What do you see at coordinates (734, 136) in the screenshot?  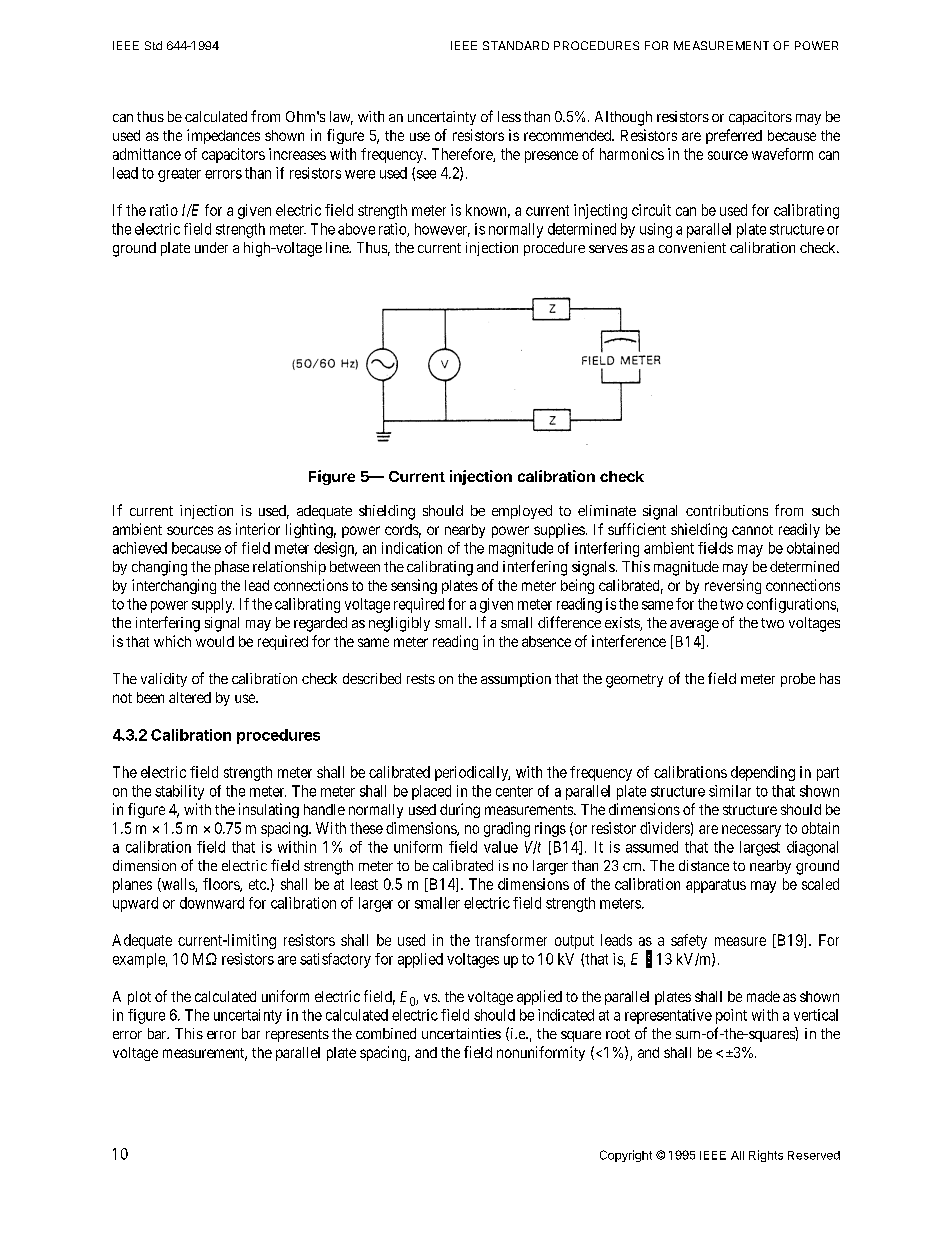 I see `preferred` at bounding box center [734, 136].
